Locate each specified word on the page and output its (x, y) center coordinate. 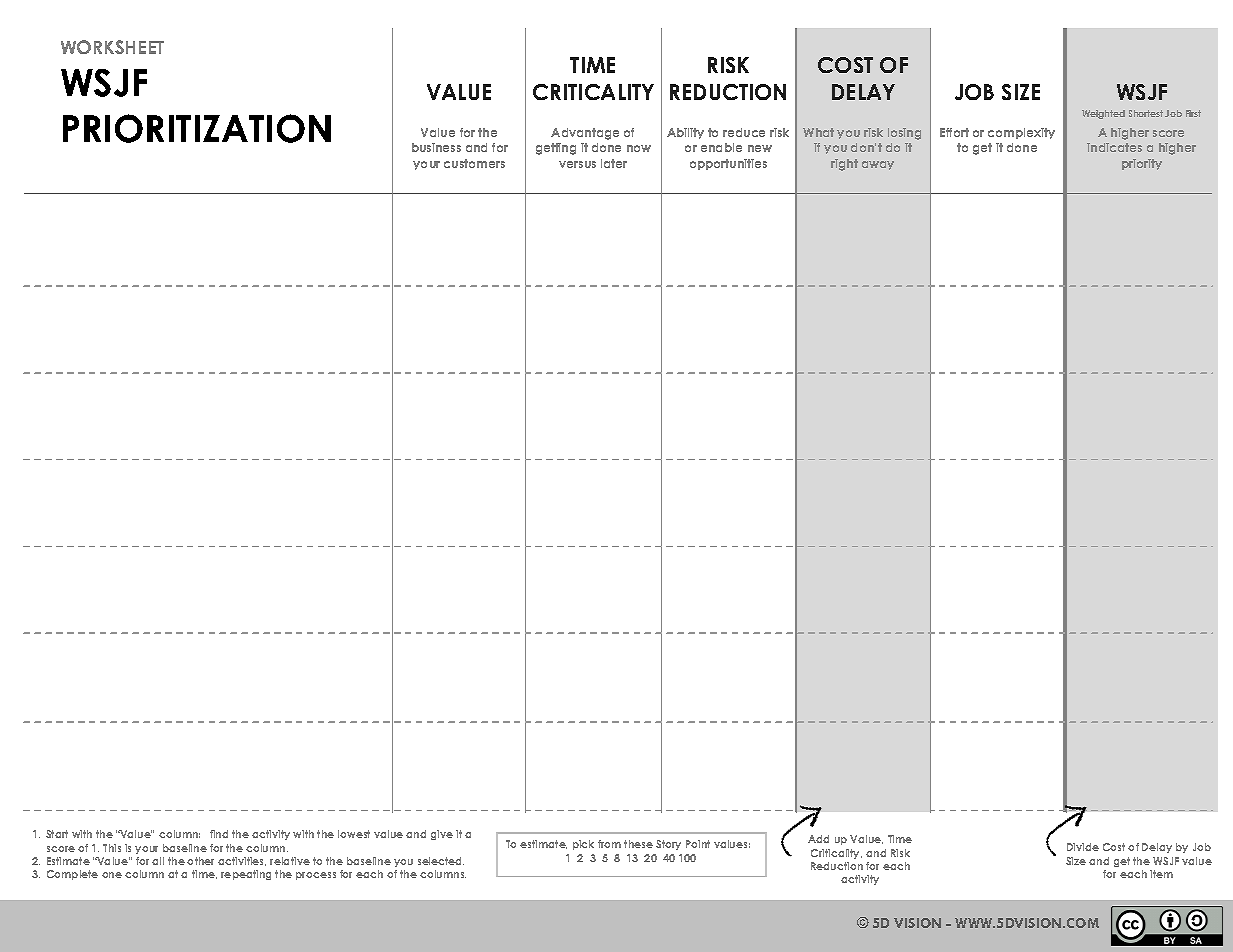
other (200, 861)
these (638, 844)
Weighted (1103, 114)
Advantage (585, 134)
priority (1142, 164)
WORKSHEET (112, 47)
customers (474, 163)
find (219, 834)
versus (577, 164)
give (442, 835)
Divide (1083, 847)
